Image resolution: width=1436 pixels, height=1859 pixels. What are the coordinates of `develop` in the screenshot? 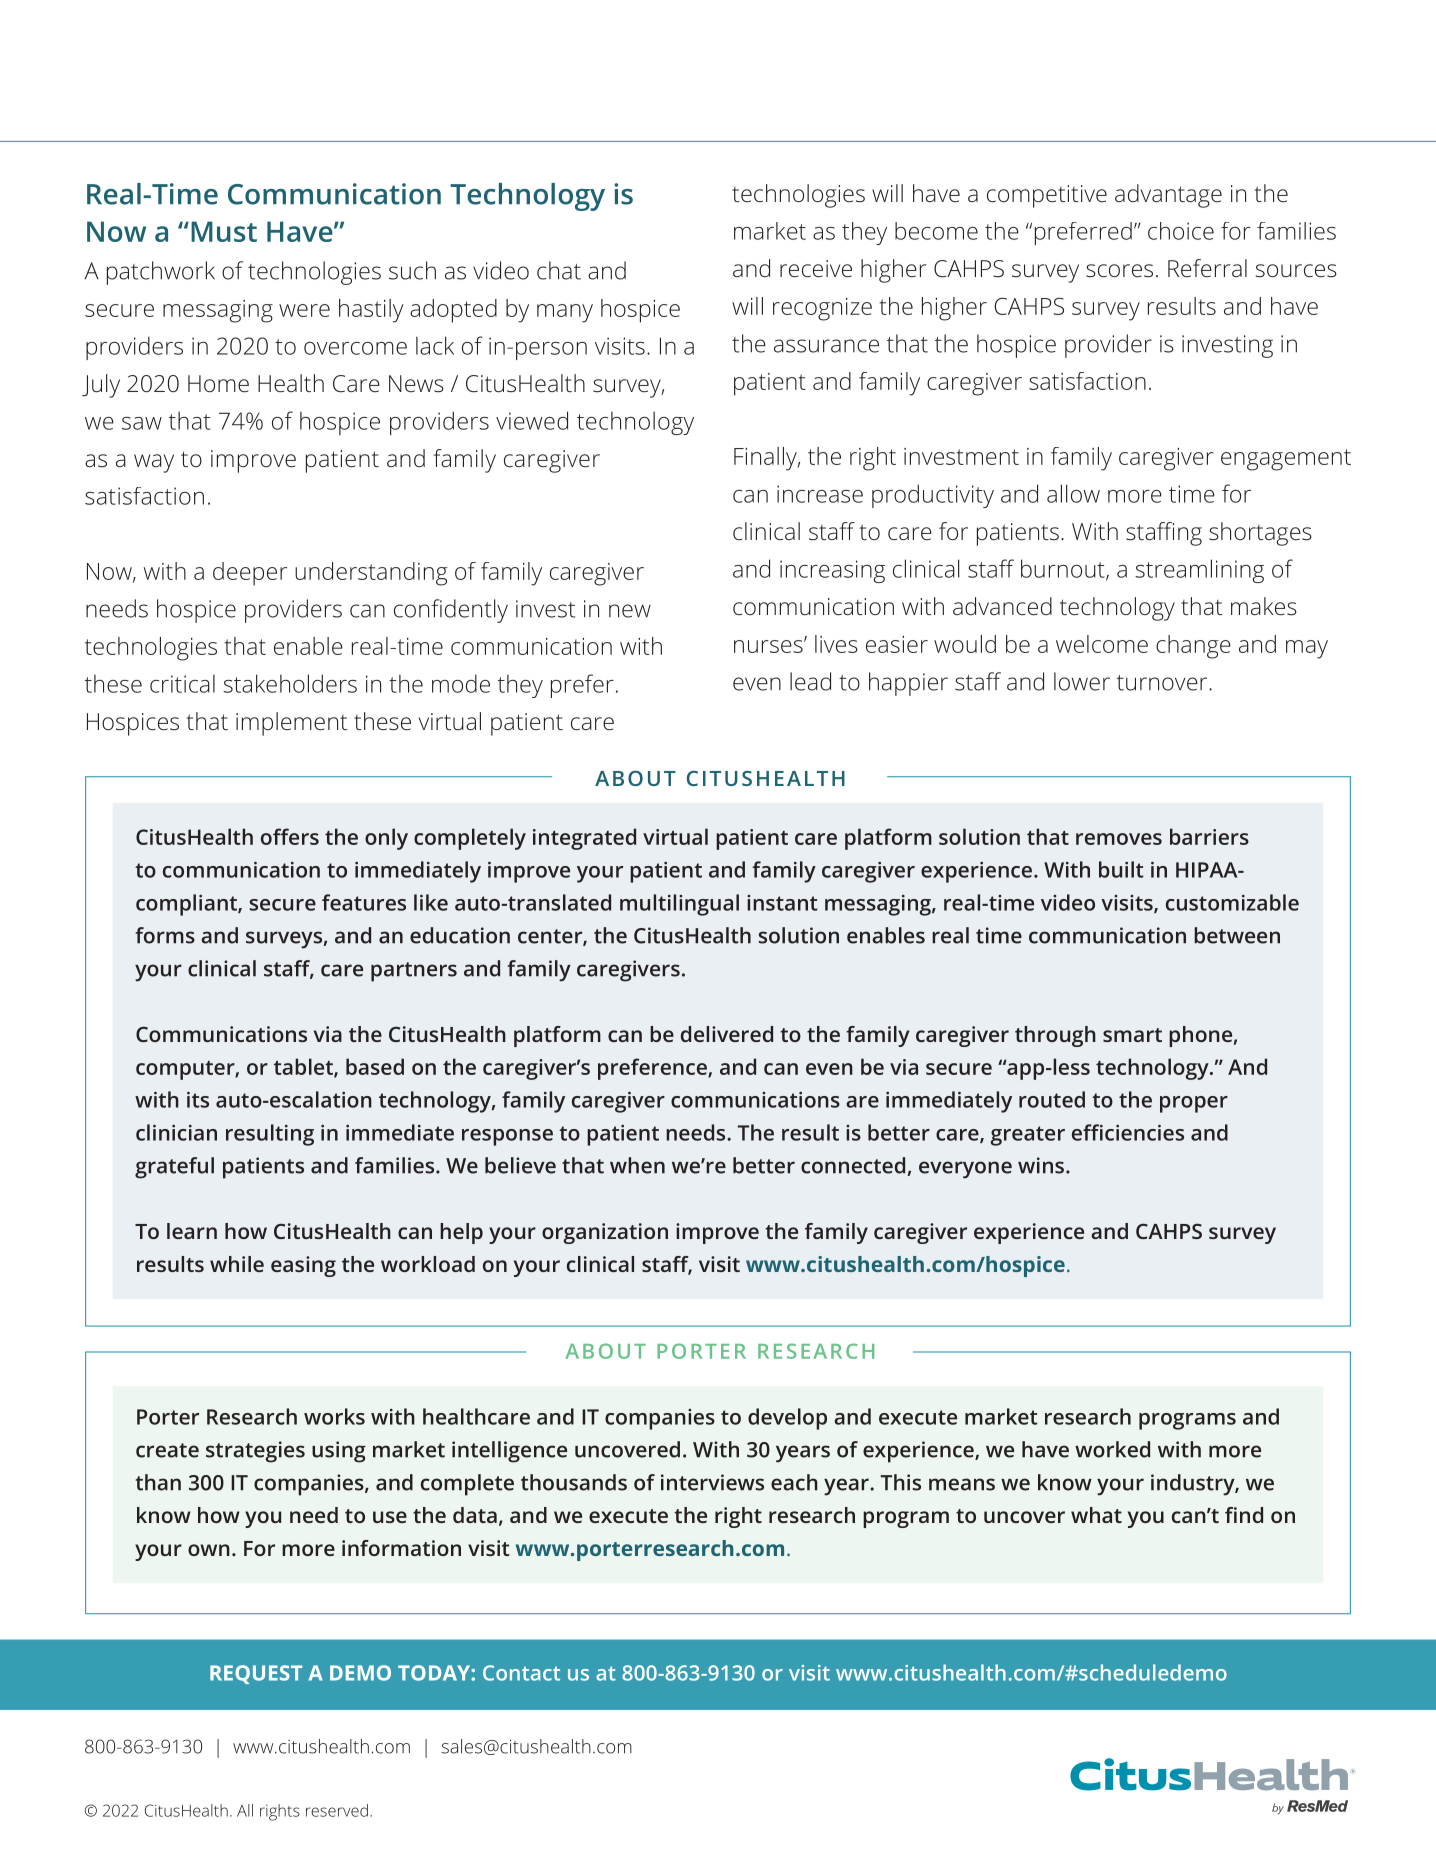 It's located at (787, 1419).
